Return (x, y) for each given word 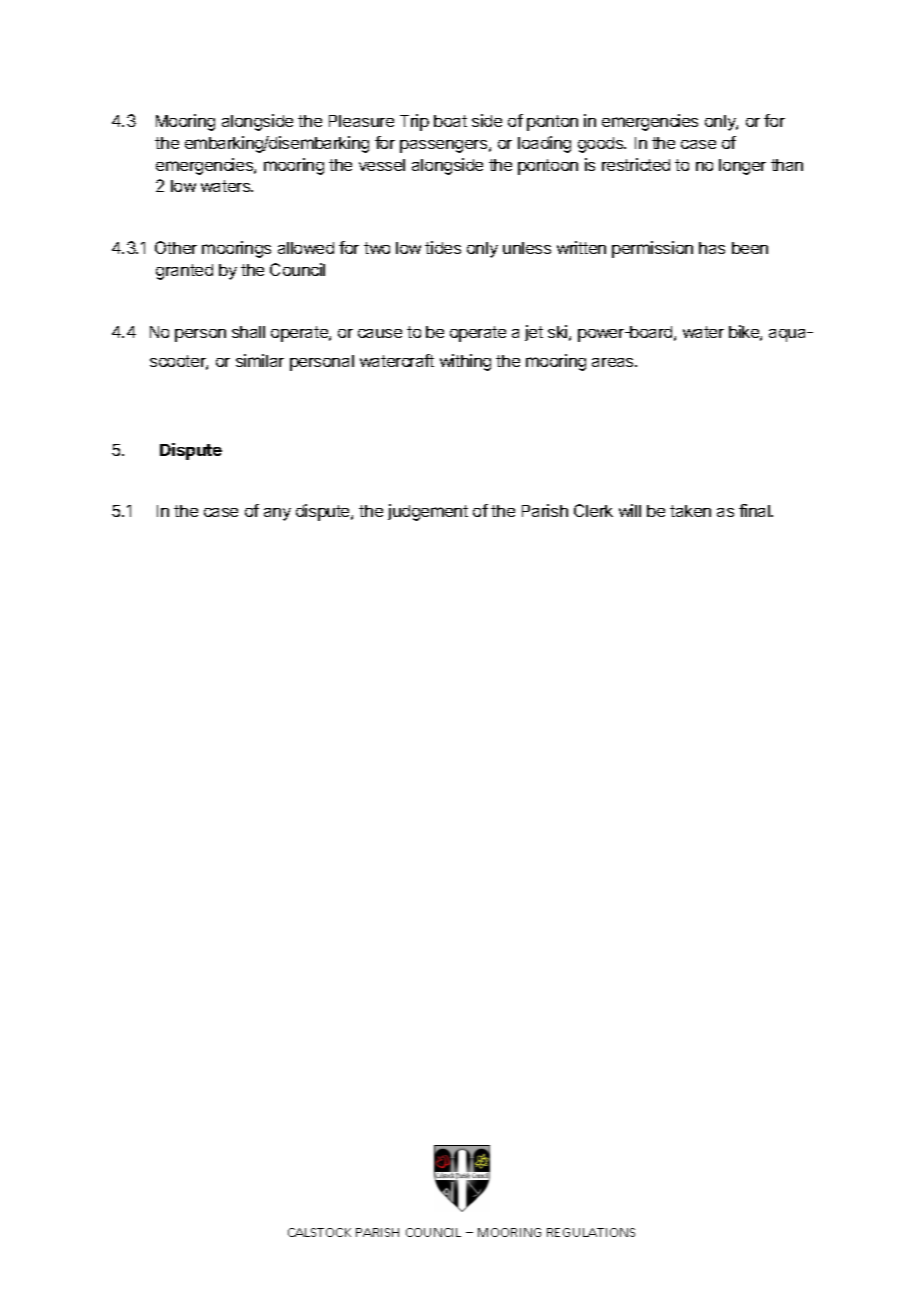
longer (742, 167)
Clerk (593, 510)
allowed (306, 248)
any (277, 514)
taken (690, 511)
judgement (428, 512)
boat (450, 121)
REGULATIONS (591, 1232)
